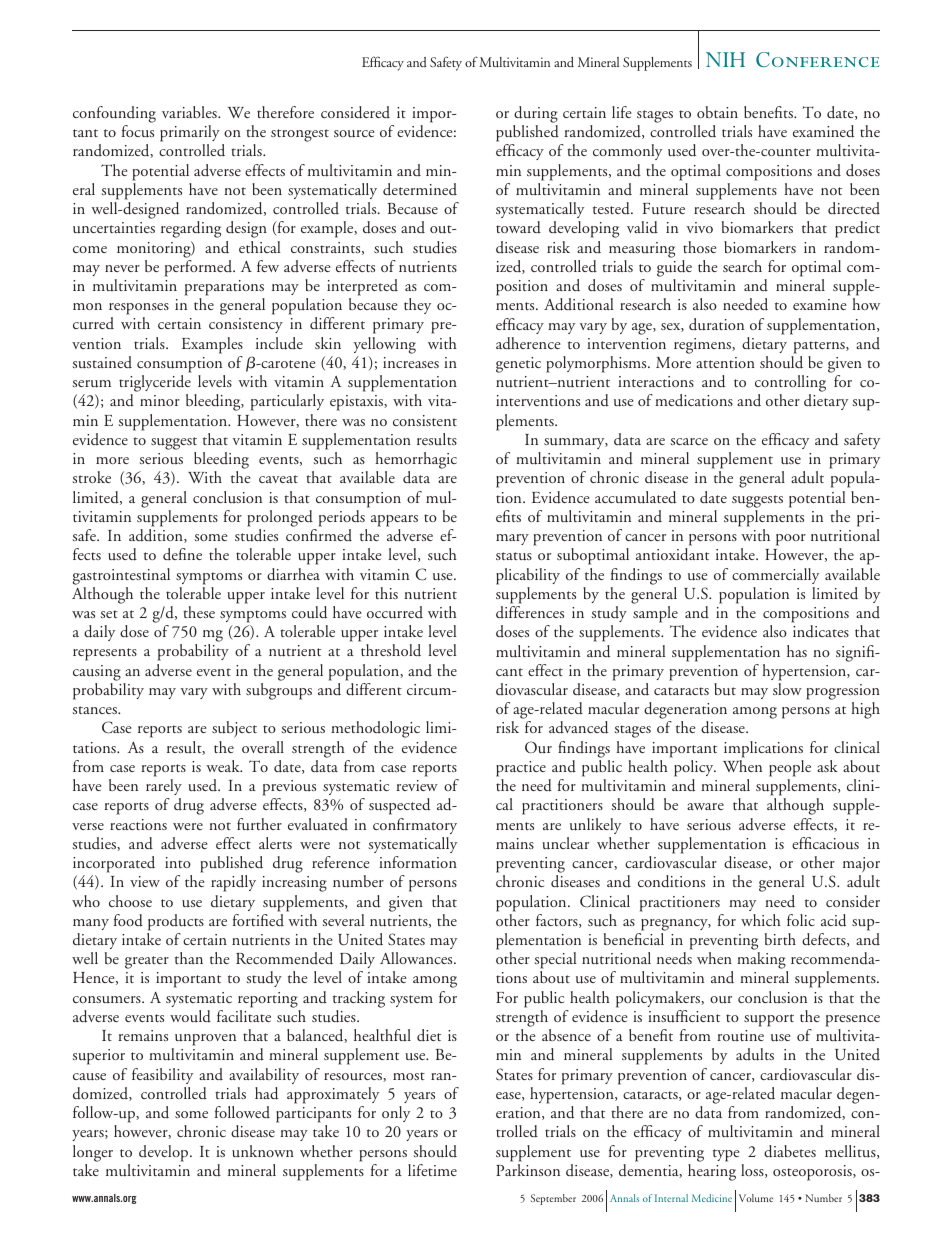 Image resolution: width=952 pixels, height=1247 pixels. I want to click on has, so click(797, 651).
